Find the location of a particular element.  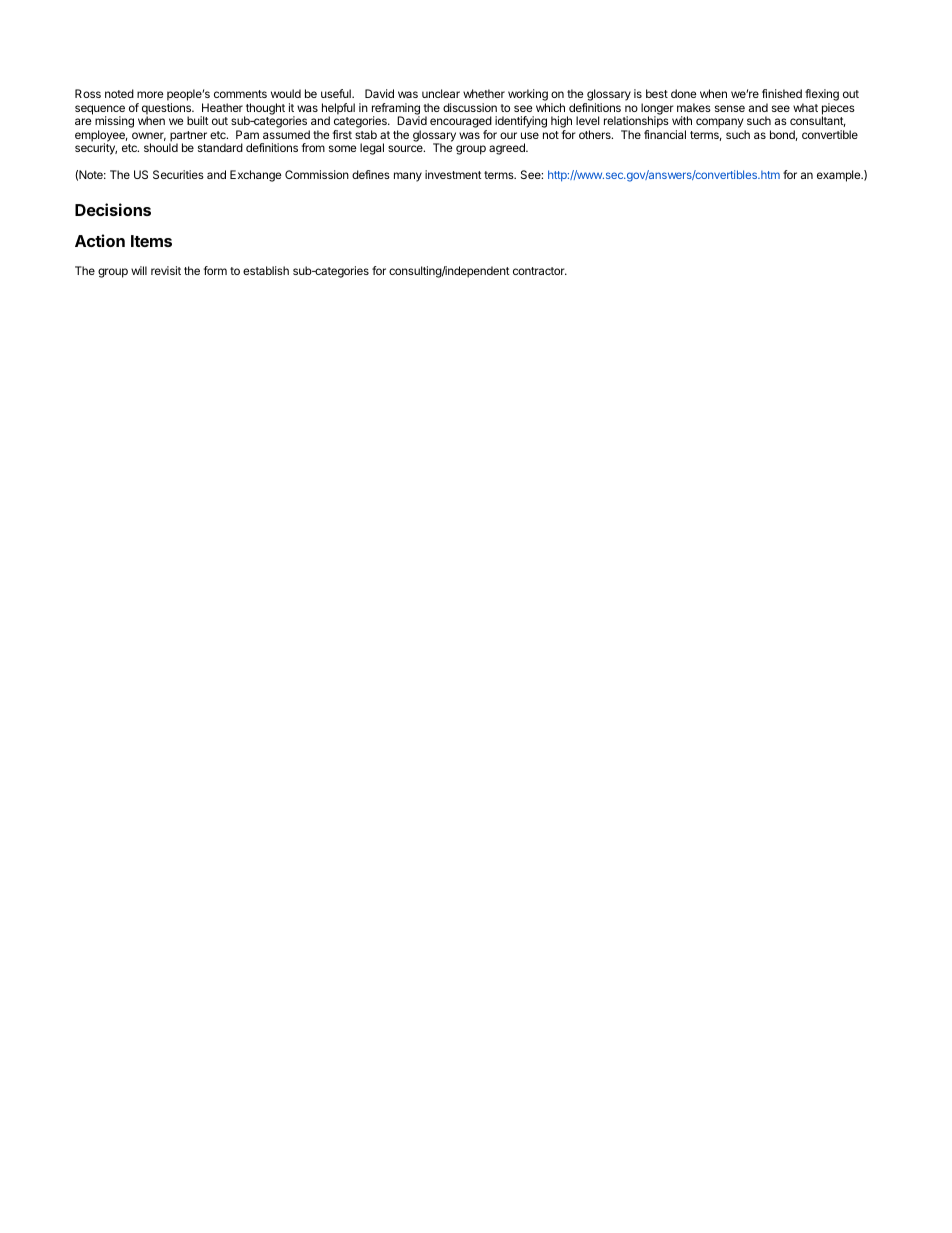

revisit is located at coordinates (166, 270).
